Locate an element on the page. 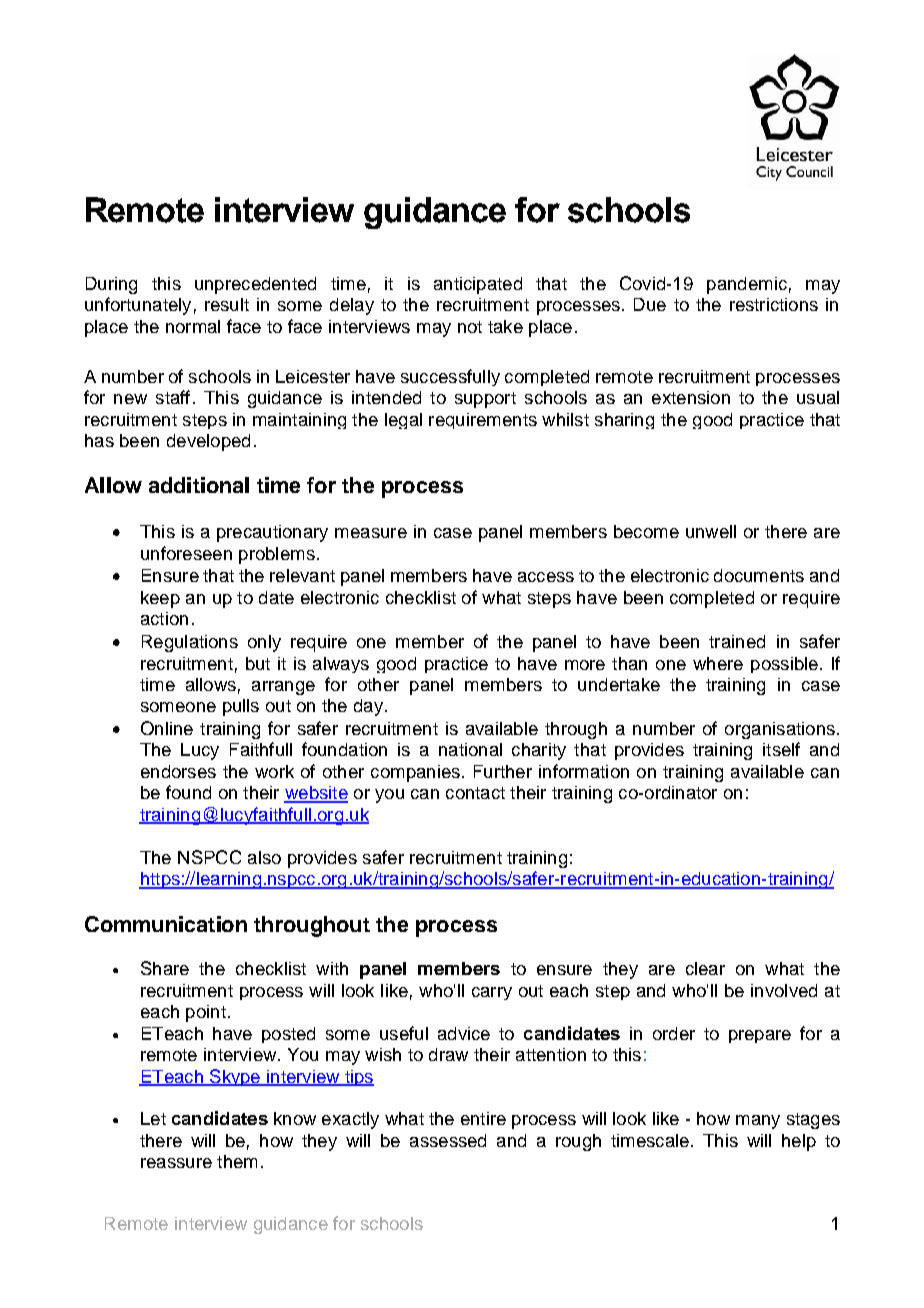 The height and width of the document is (1308, 924). Online is located at coordinates (167, 728).
